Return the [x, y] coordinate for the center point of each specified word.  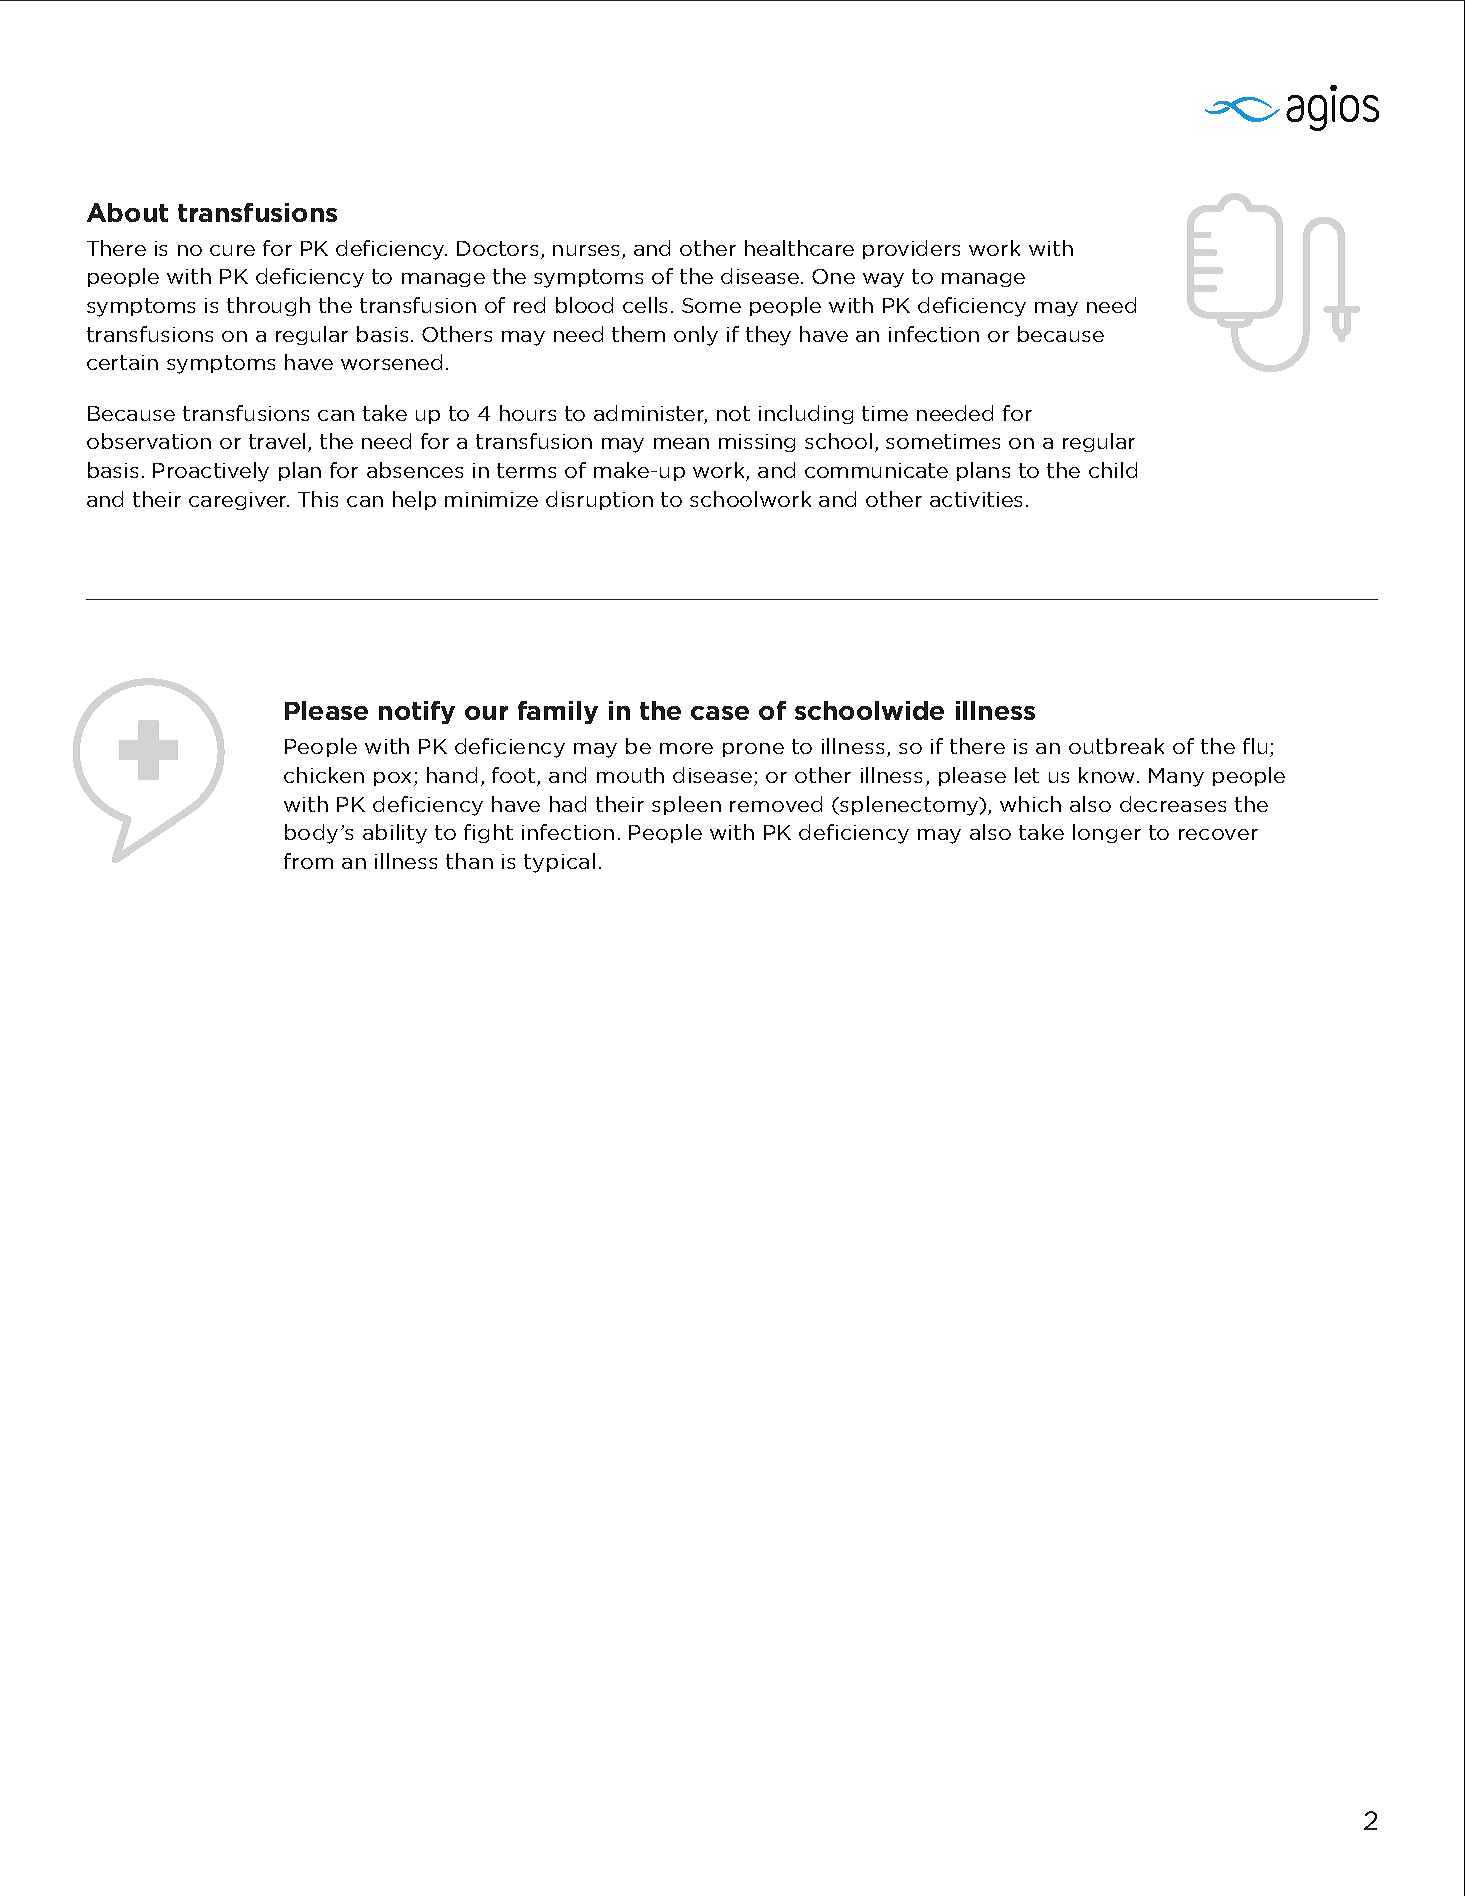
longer [1107, 833]
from [308, 861]
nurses [588, 252]
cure [232, 250]
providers [911, 249]
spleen [686, 805]
